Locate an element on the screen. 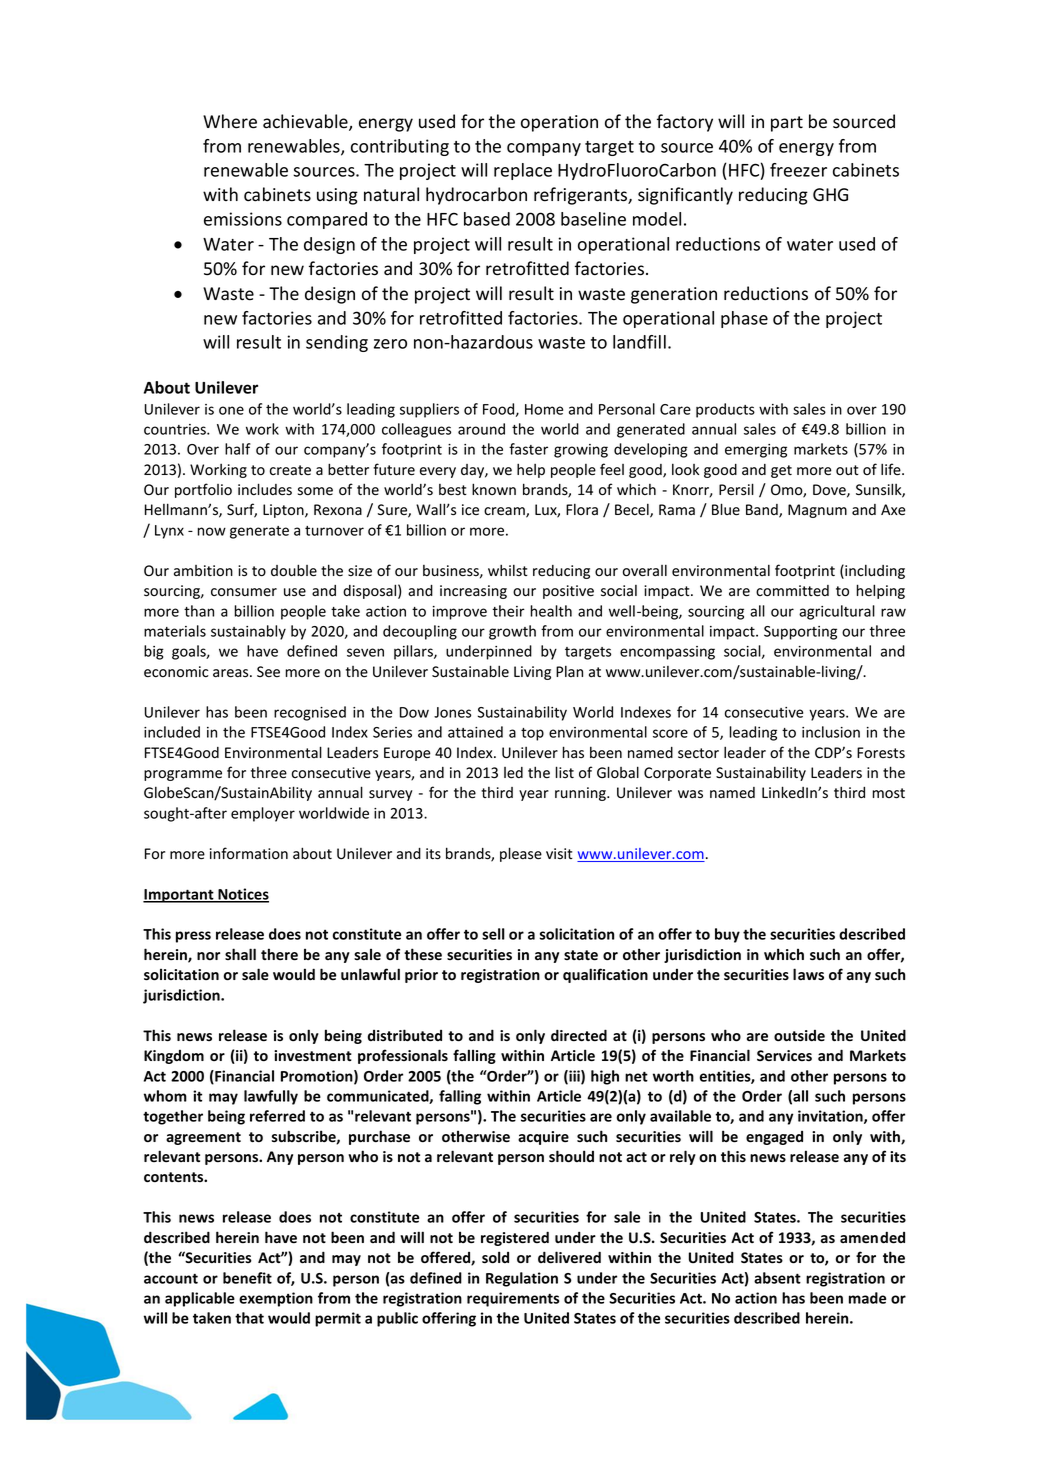  top is located at coordinates (532, 734).
